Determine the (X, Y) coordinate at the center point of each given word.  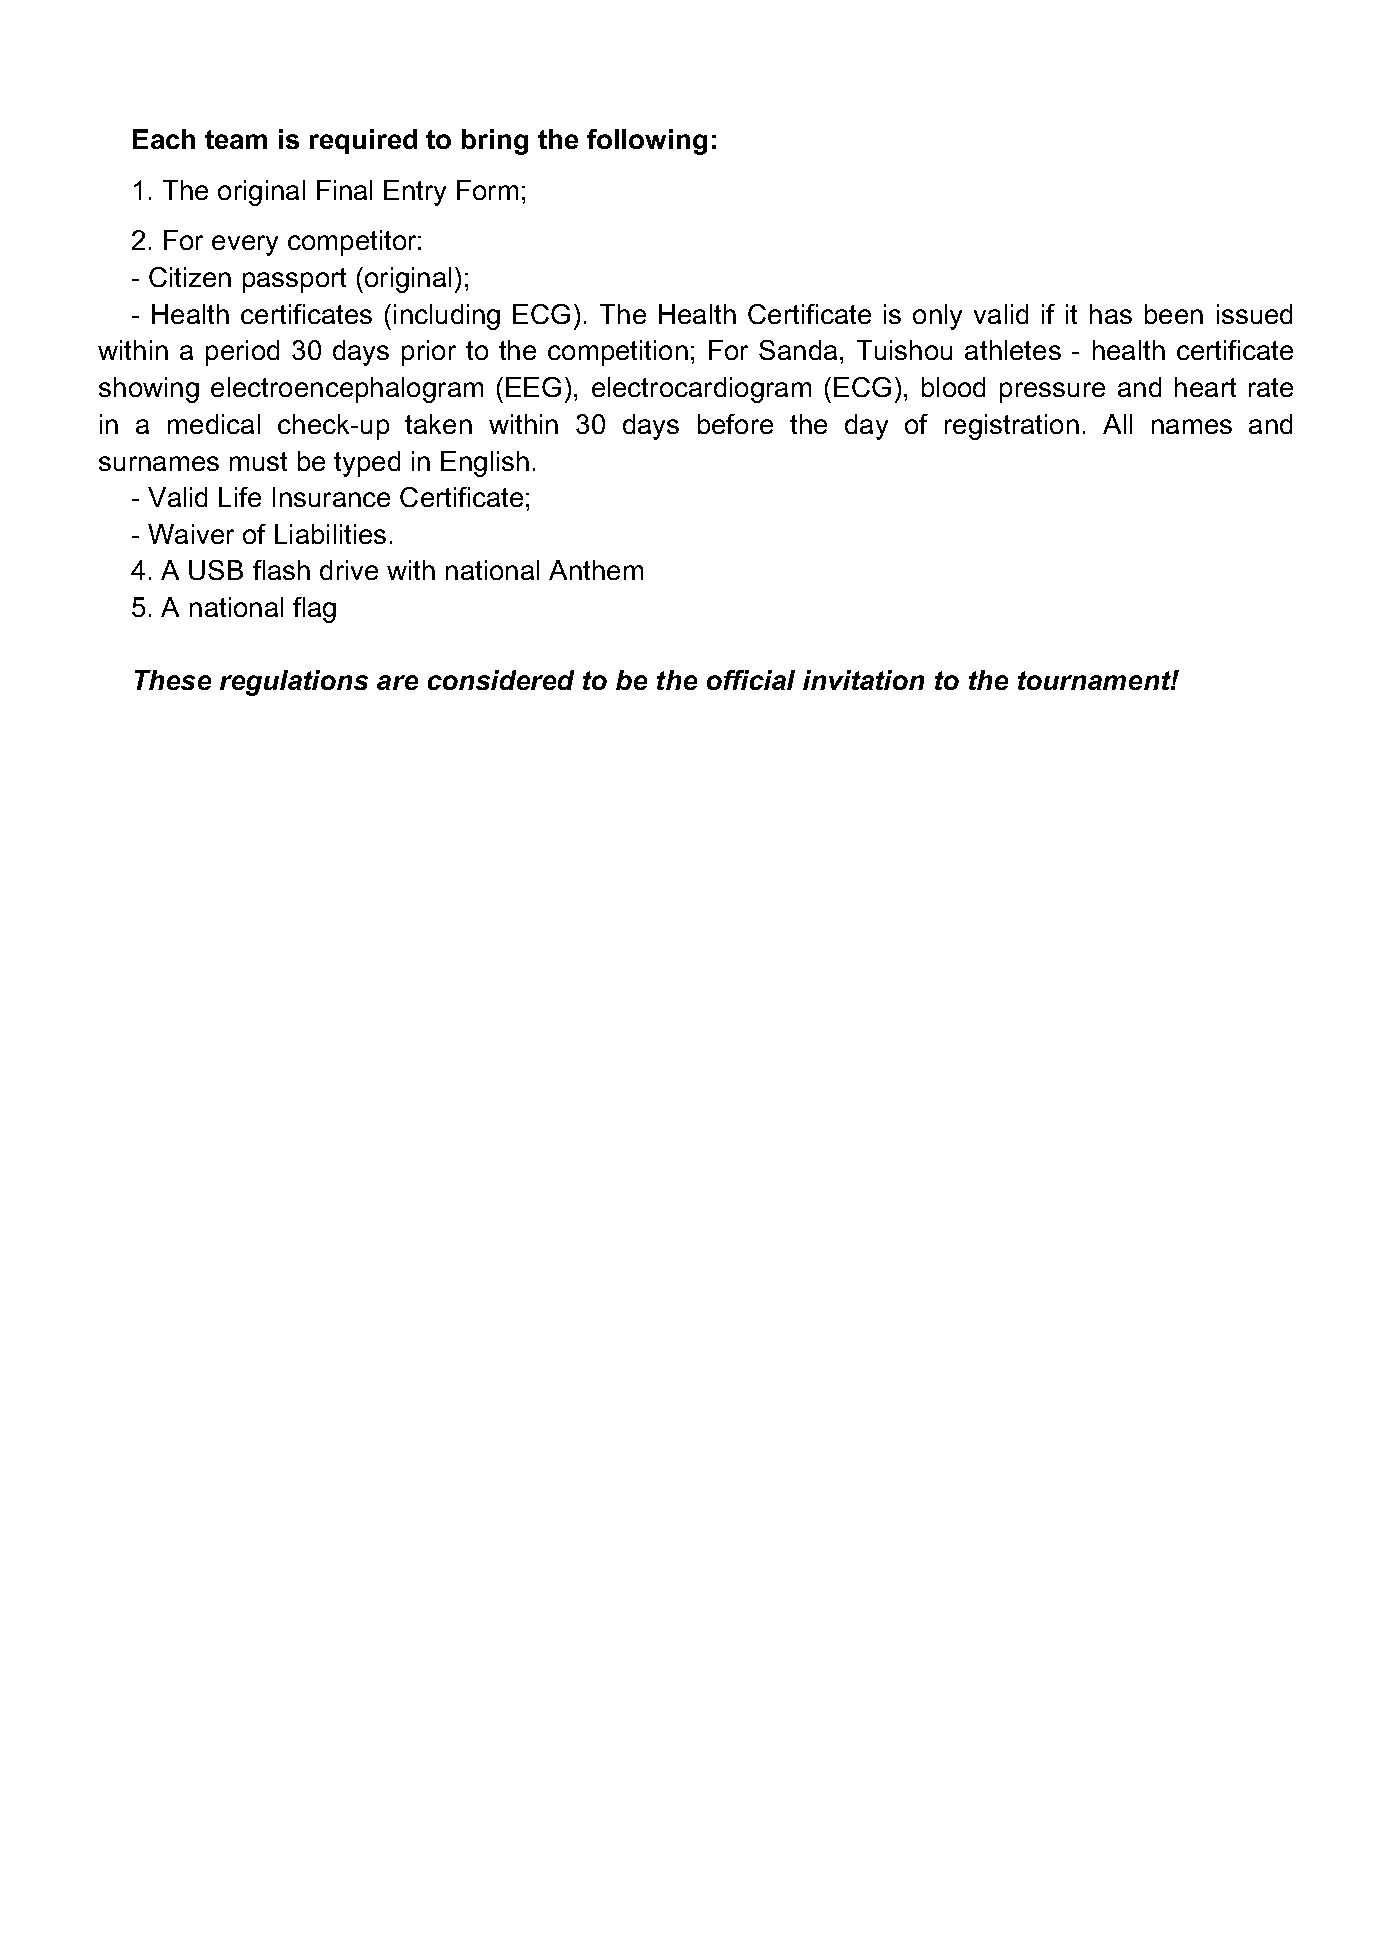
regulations (294, 683)
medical (214, 424)
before (735, 424)
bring (495, 142)
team (236, 139)
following (647, 142)
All (1117, 424)
